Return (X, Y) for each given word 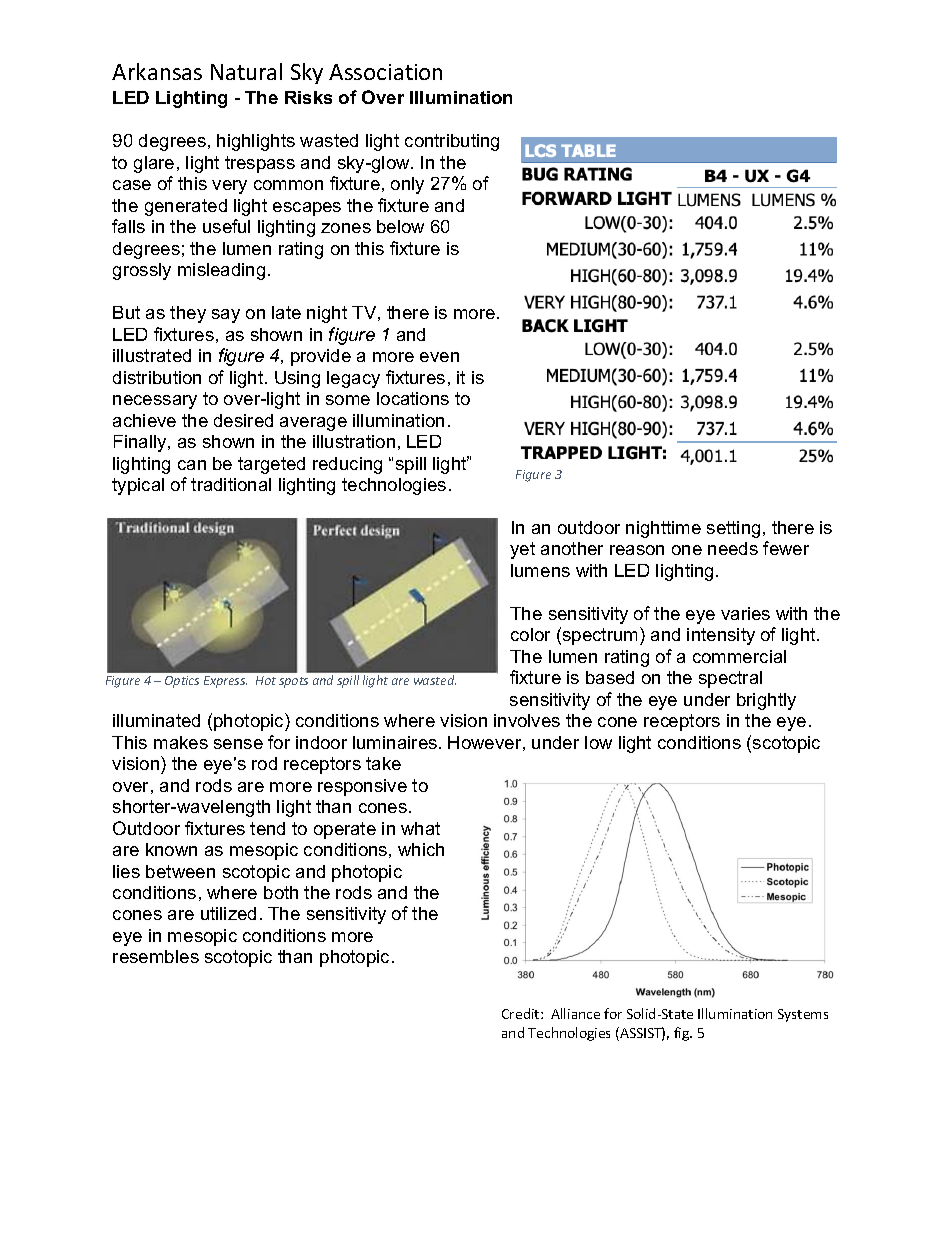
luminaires (396, 742)
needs (733, 548)
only (407, 185)
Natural (246, 71)
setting (733, 529)
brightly (766, 701)
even (439, 357)
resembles (156, 956)
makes (181, 742)
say (226, 316)
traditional (231, 484)
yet (522, 550)
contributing (452, 142)
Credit (522, 1013)
